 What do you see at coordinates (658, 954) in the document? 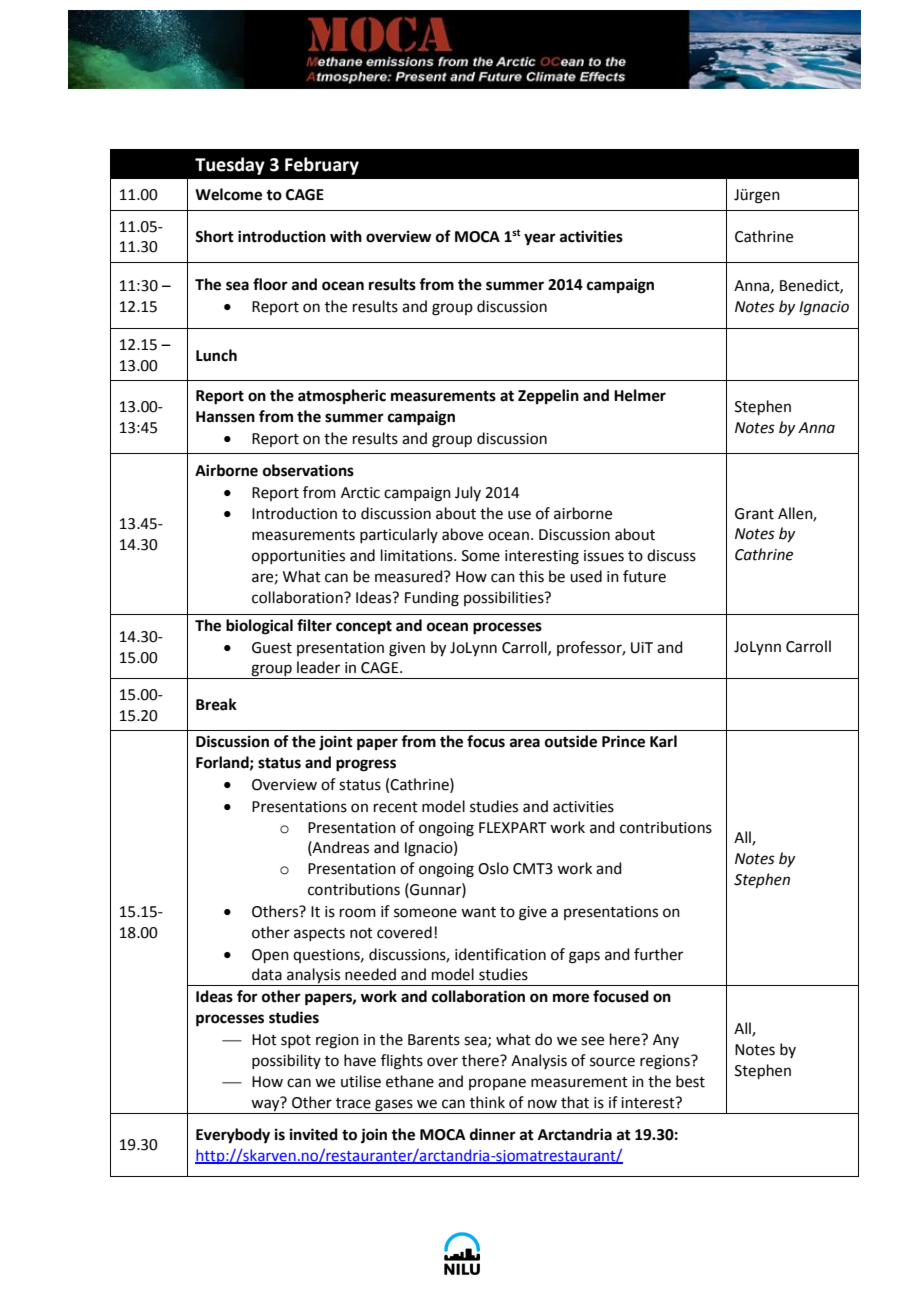
I see `further` at bounding box center [658, 954].
